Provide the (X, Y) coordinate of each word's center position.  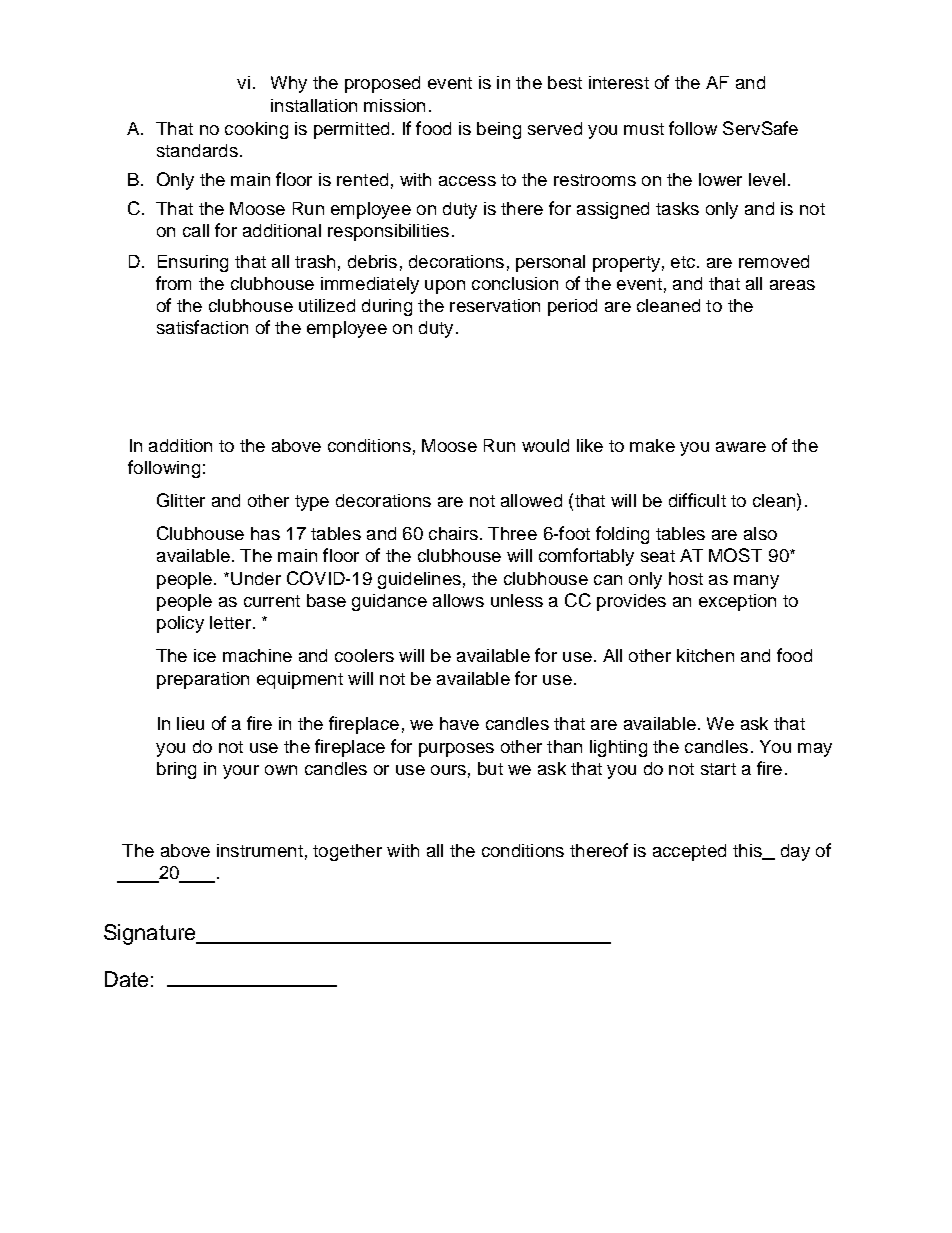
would (545, 445)
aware (741, 447)
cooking (256, 130)
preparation (203, 680)
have (459, 723)
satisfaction (202, 327)
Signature (151, 934)
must (644, 129)
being (499, 130)
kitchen (705, 655)
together (347, 852)
